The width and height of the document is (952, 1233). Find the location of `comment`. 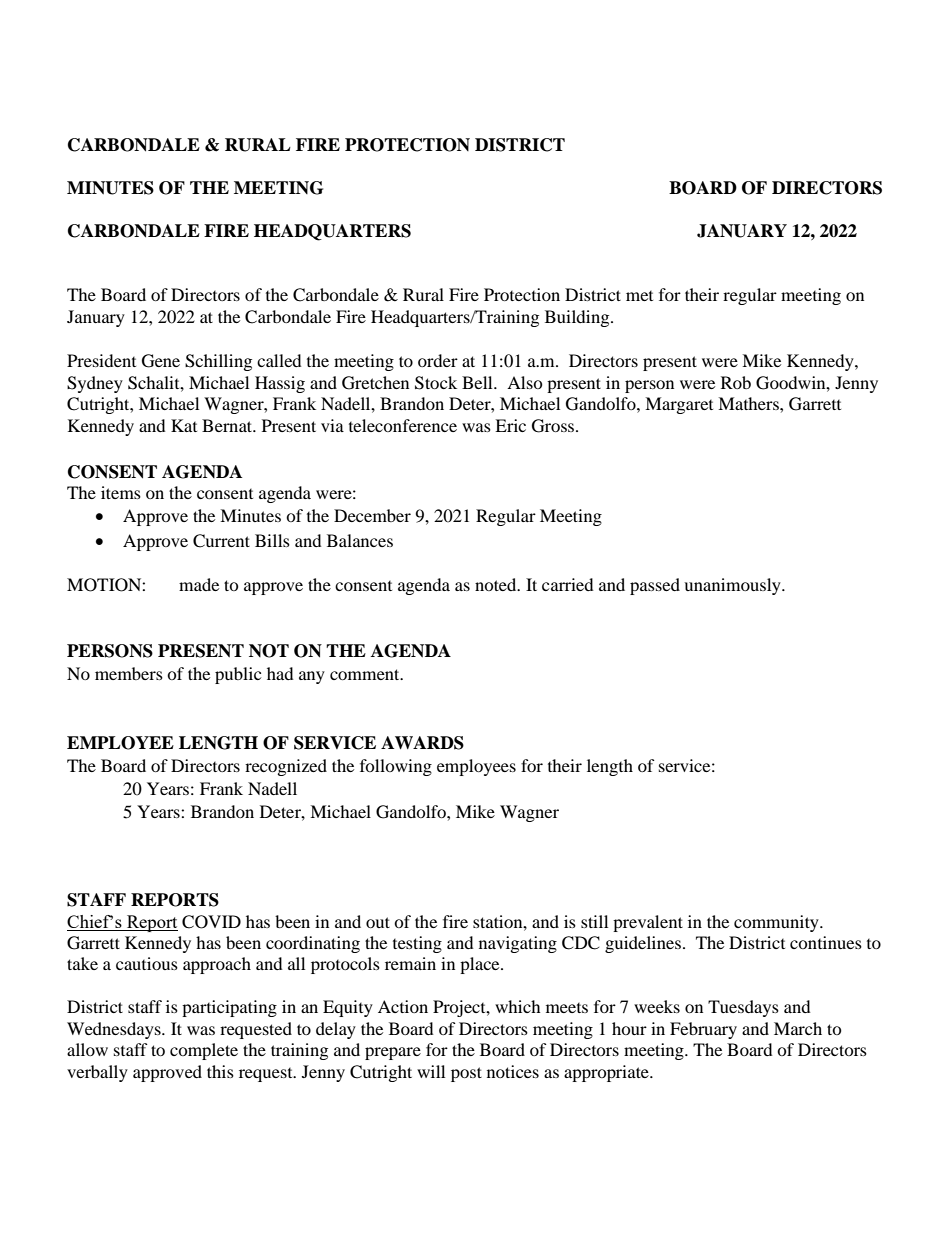

comment is located at coordinates (366, 674).
